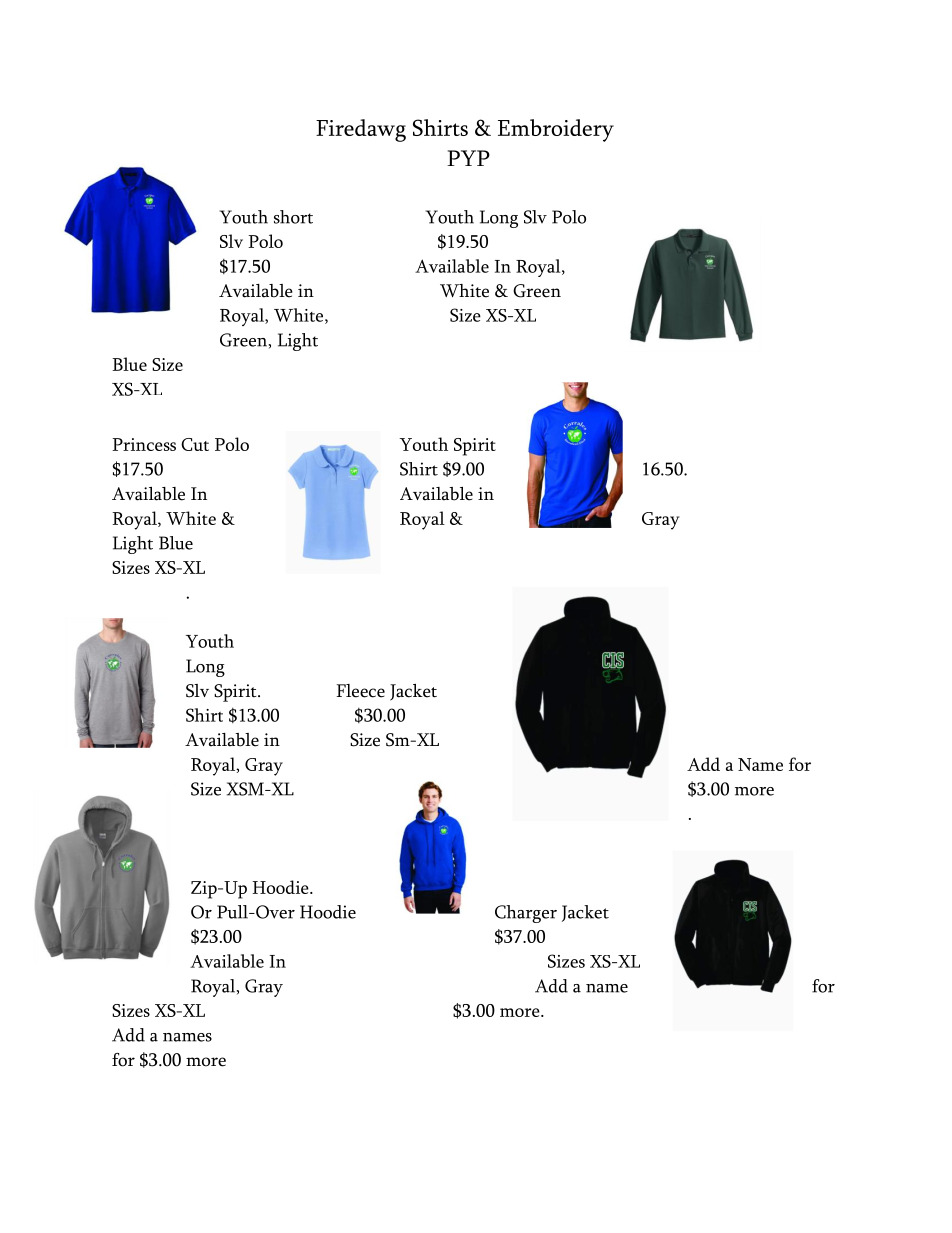  Describe the element at coordinates (556, 130) in the page. I see `Embroidery` at that location.
